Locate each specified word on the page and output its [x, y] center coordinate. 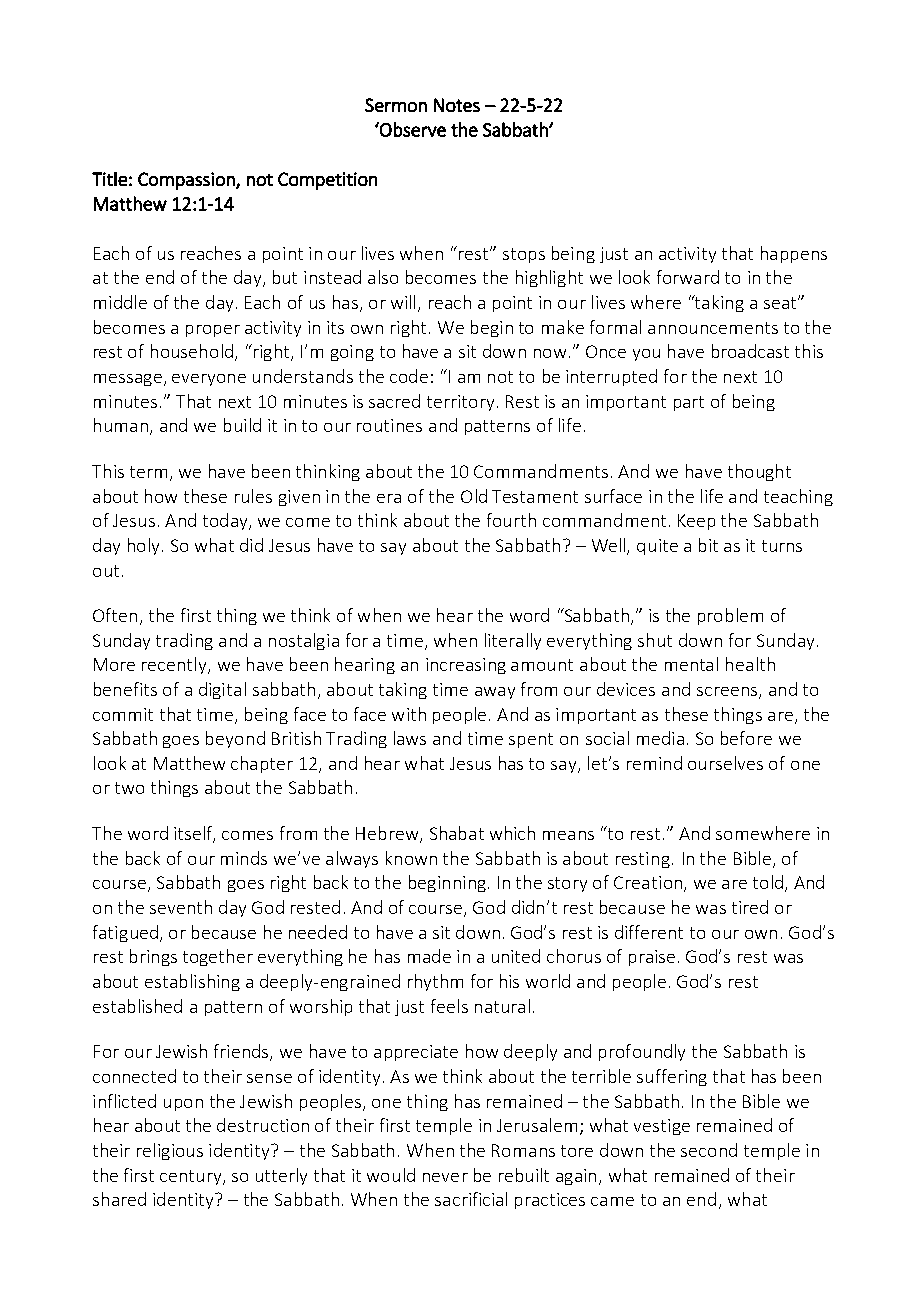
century [192, 1177]
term [148, 472]
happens [794, 254]
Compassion [187, 181]
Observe [412, 129]
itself [194, 834]
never [445, 1177]
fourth [511, 520]
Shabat [457, 833]
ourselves [725, 763]
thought [759, 472]
